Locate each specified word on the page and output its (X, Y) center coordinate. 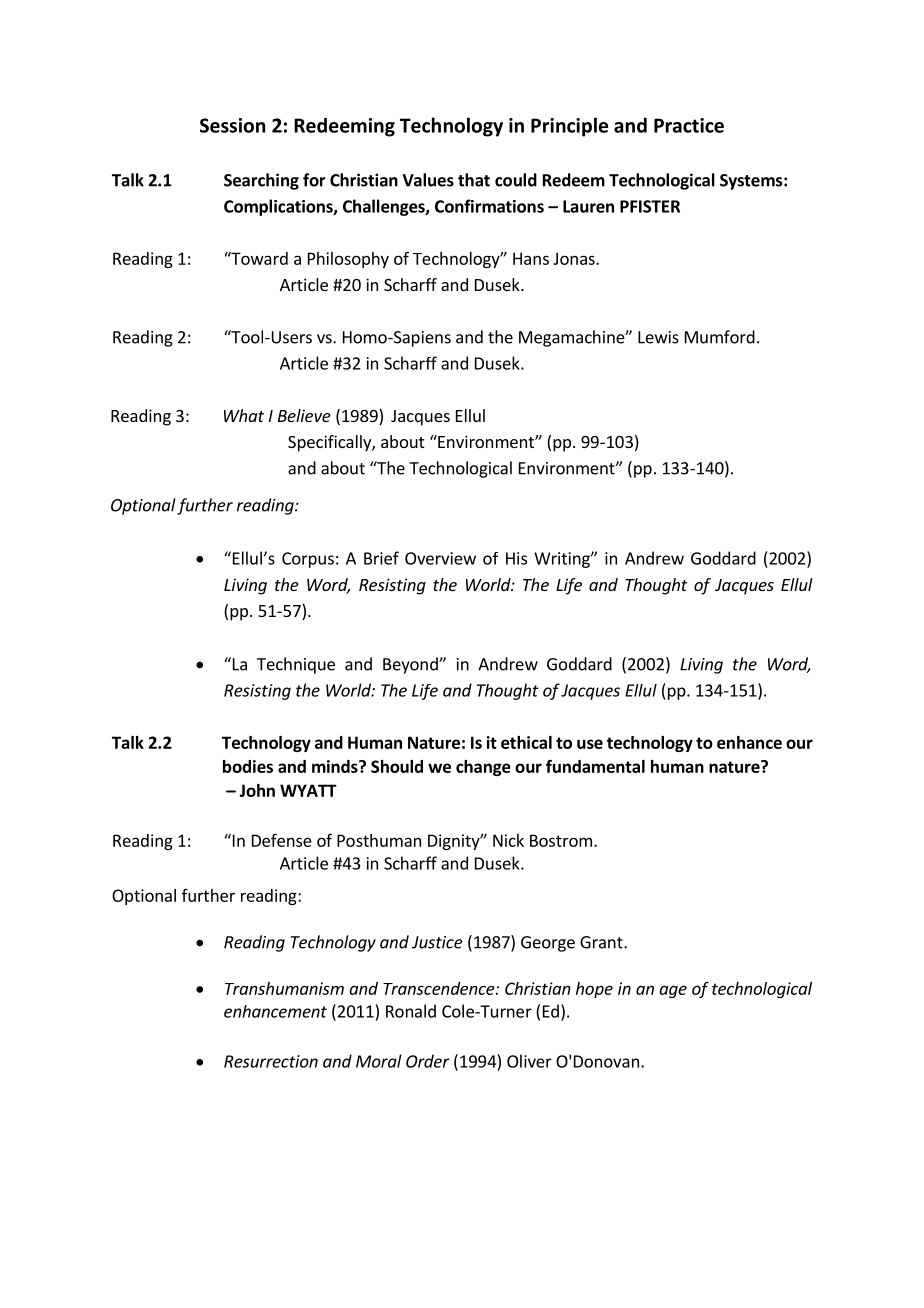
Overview (440, 558)
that (474, 180)
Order (427, 1061)
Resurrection (271, 1061)
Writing (563, 560)
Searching (261, 181)
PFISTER (650, 206)
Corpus (308, 560)
